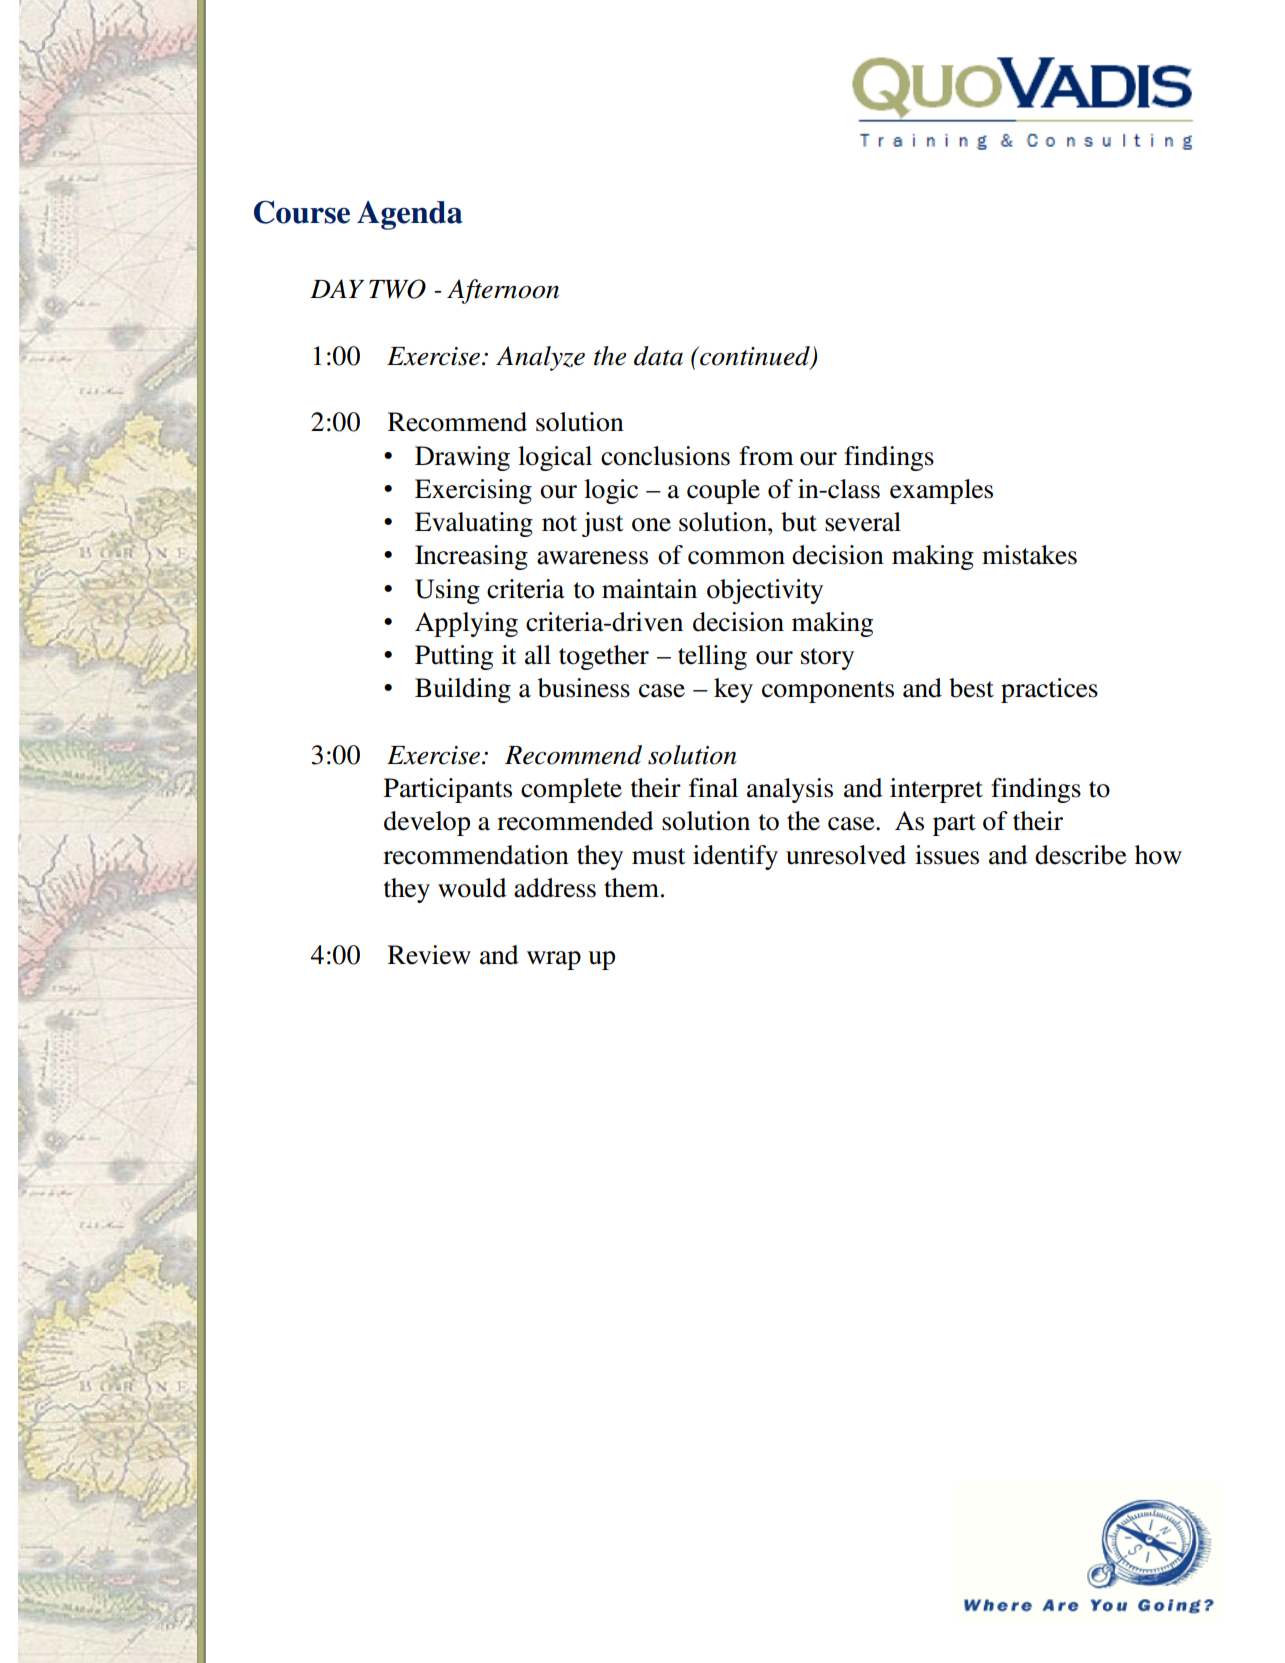 The width and height of the screenshot is (1285, 1663). Describe the element at coordinates (765, 591) in the screenshot. I see `objectivity` at that location.
